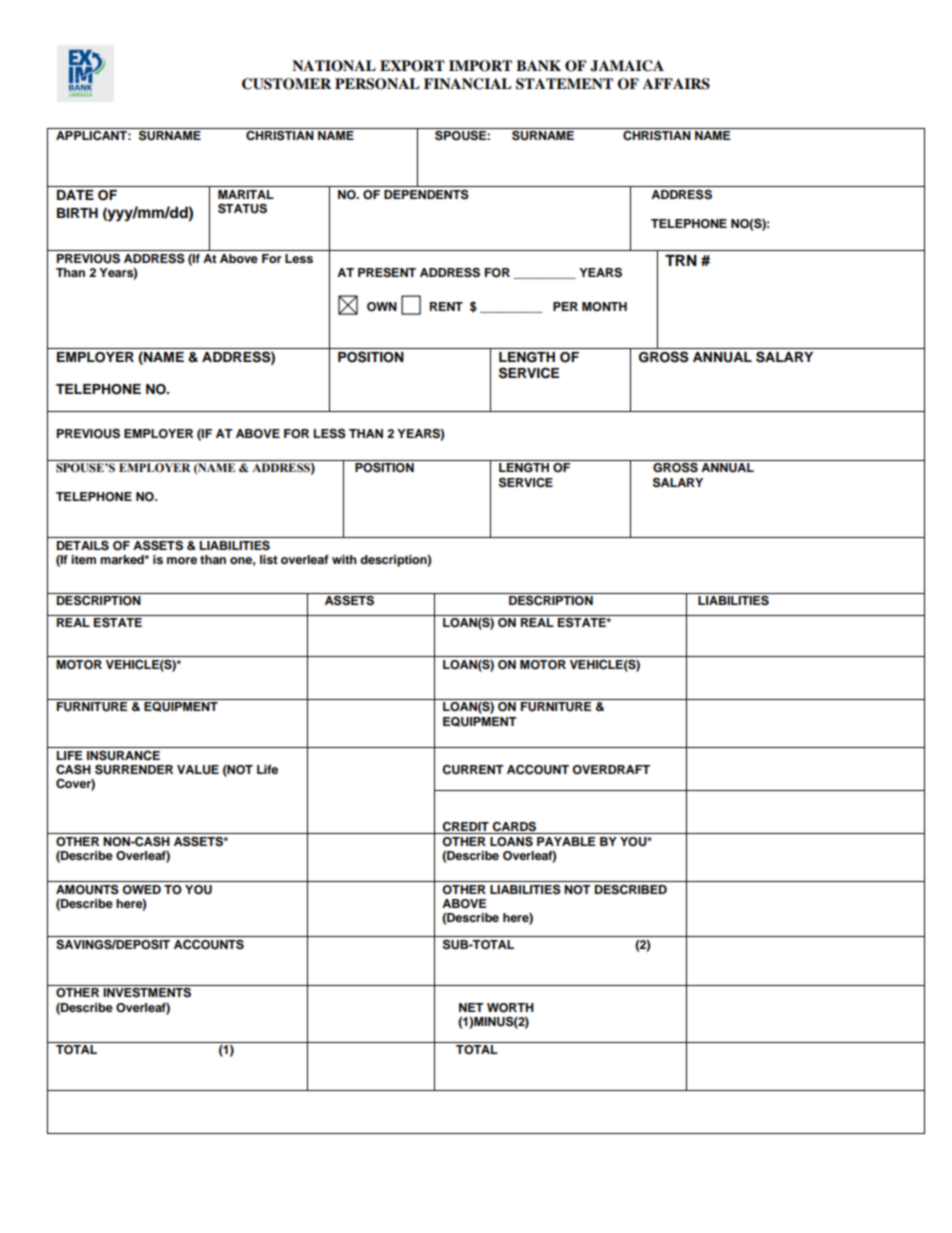 This screenshot has width=952, height=1233. What do you see at coordinates (182, 560) in the screenshot?
I see `more` at bounding box center [182, 560].
